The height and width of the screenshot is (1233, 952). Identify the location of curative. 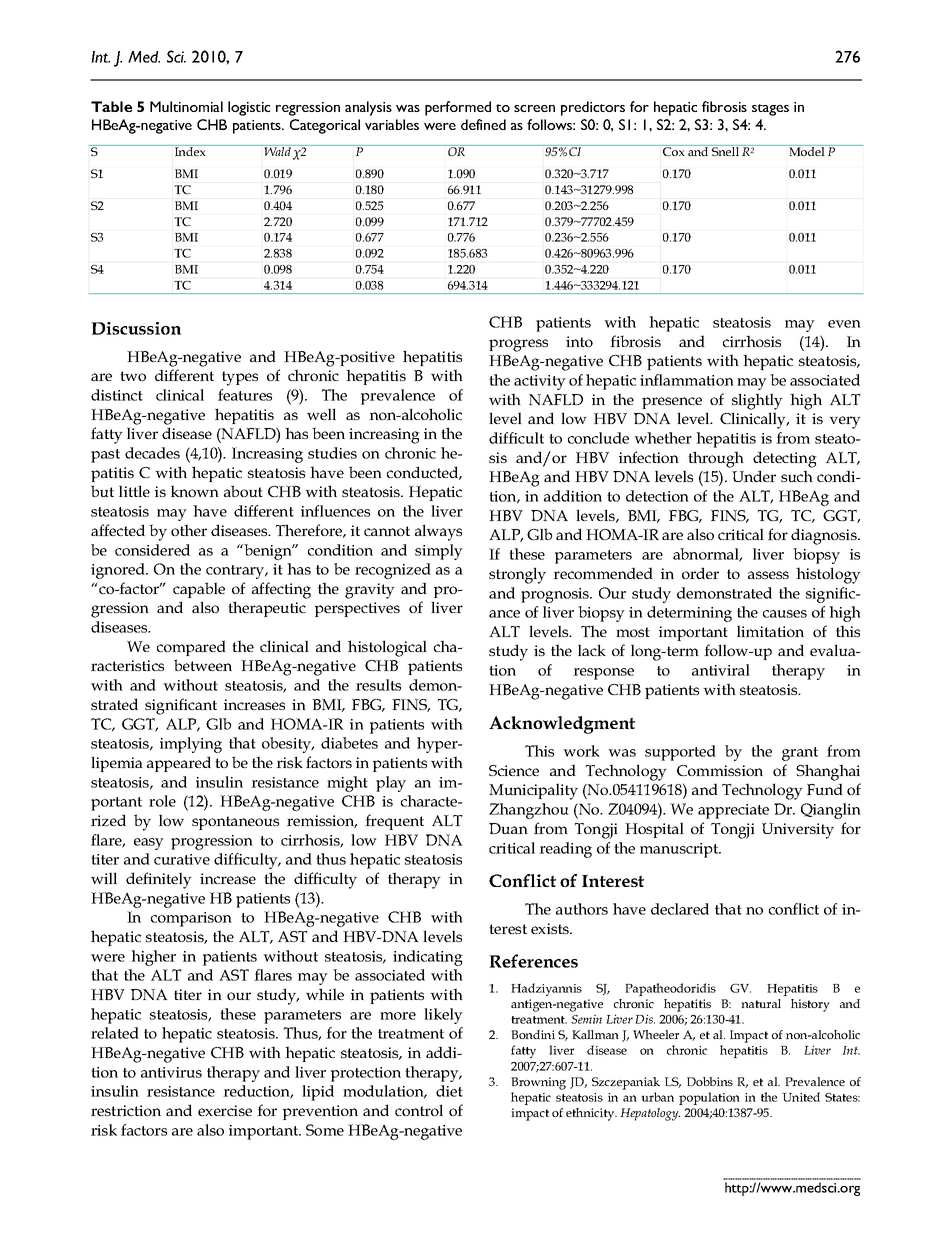
(182, 859).
